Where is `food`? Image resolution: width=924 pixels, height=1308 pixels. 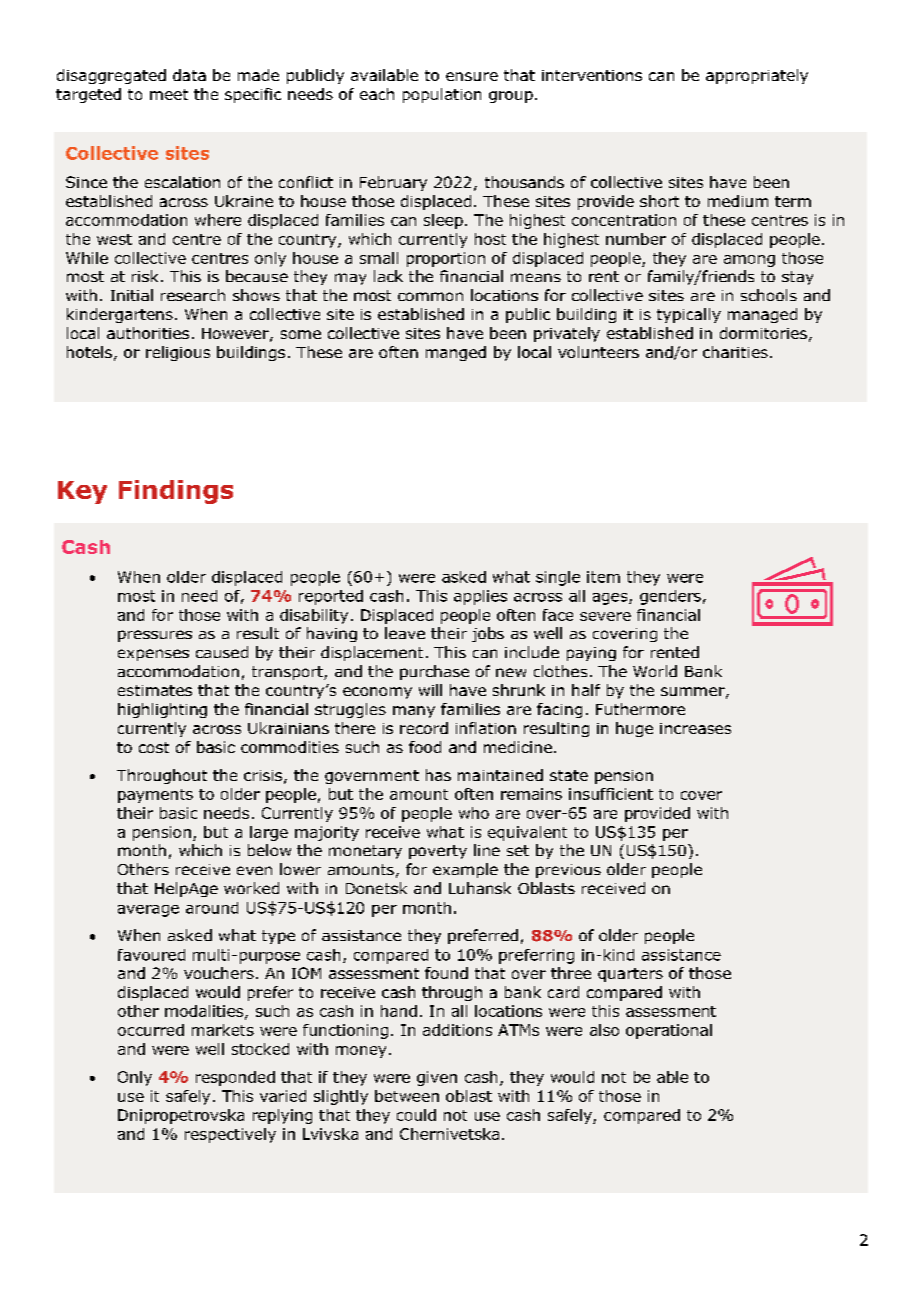 food is located at coordinates (425, 747).
